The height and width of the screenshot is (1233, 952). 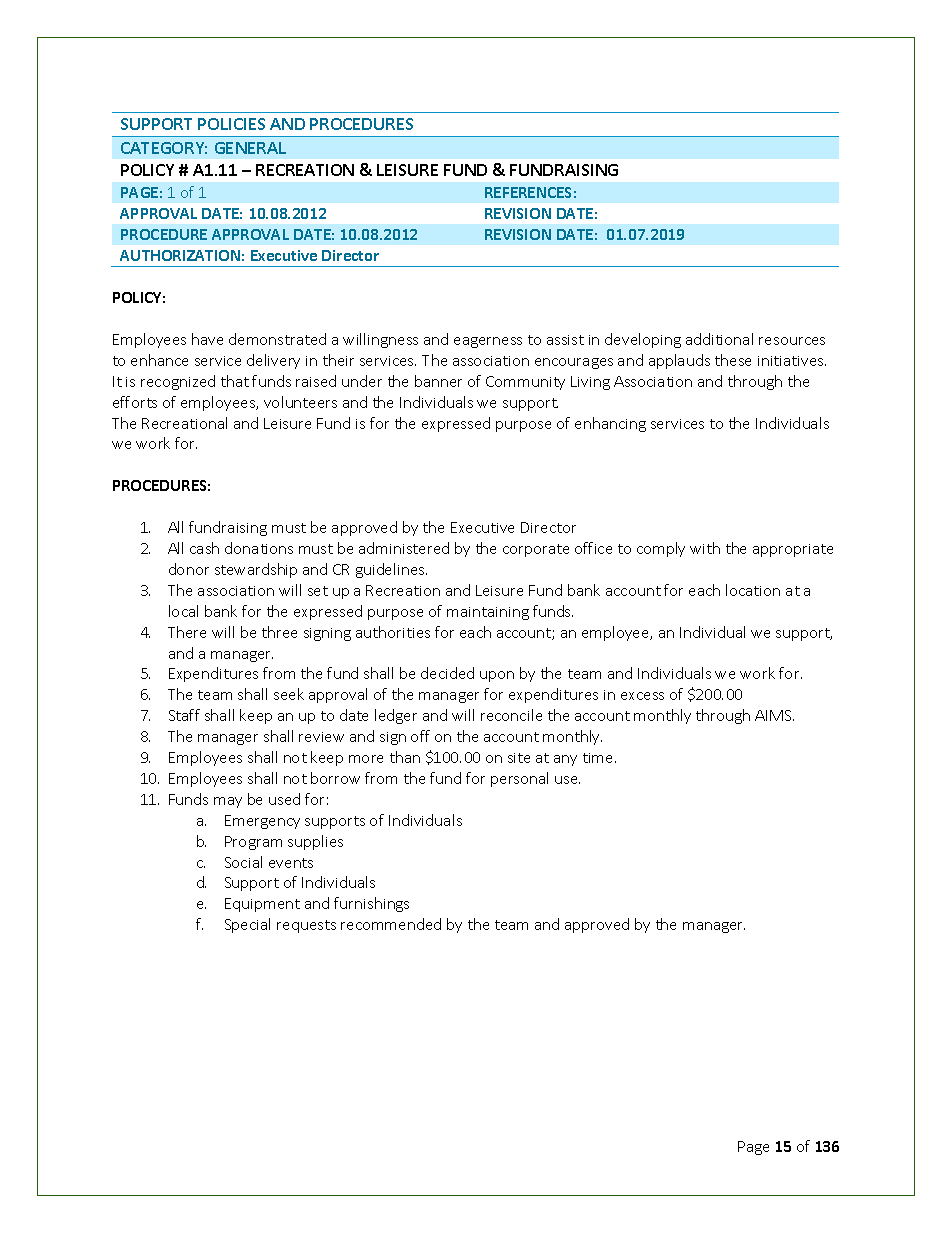 What do you see at coordinates (262, 905) in the screenshot?
I see `Equipment` at bounding box center [262, 905].
